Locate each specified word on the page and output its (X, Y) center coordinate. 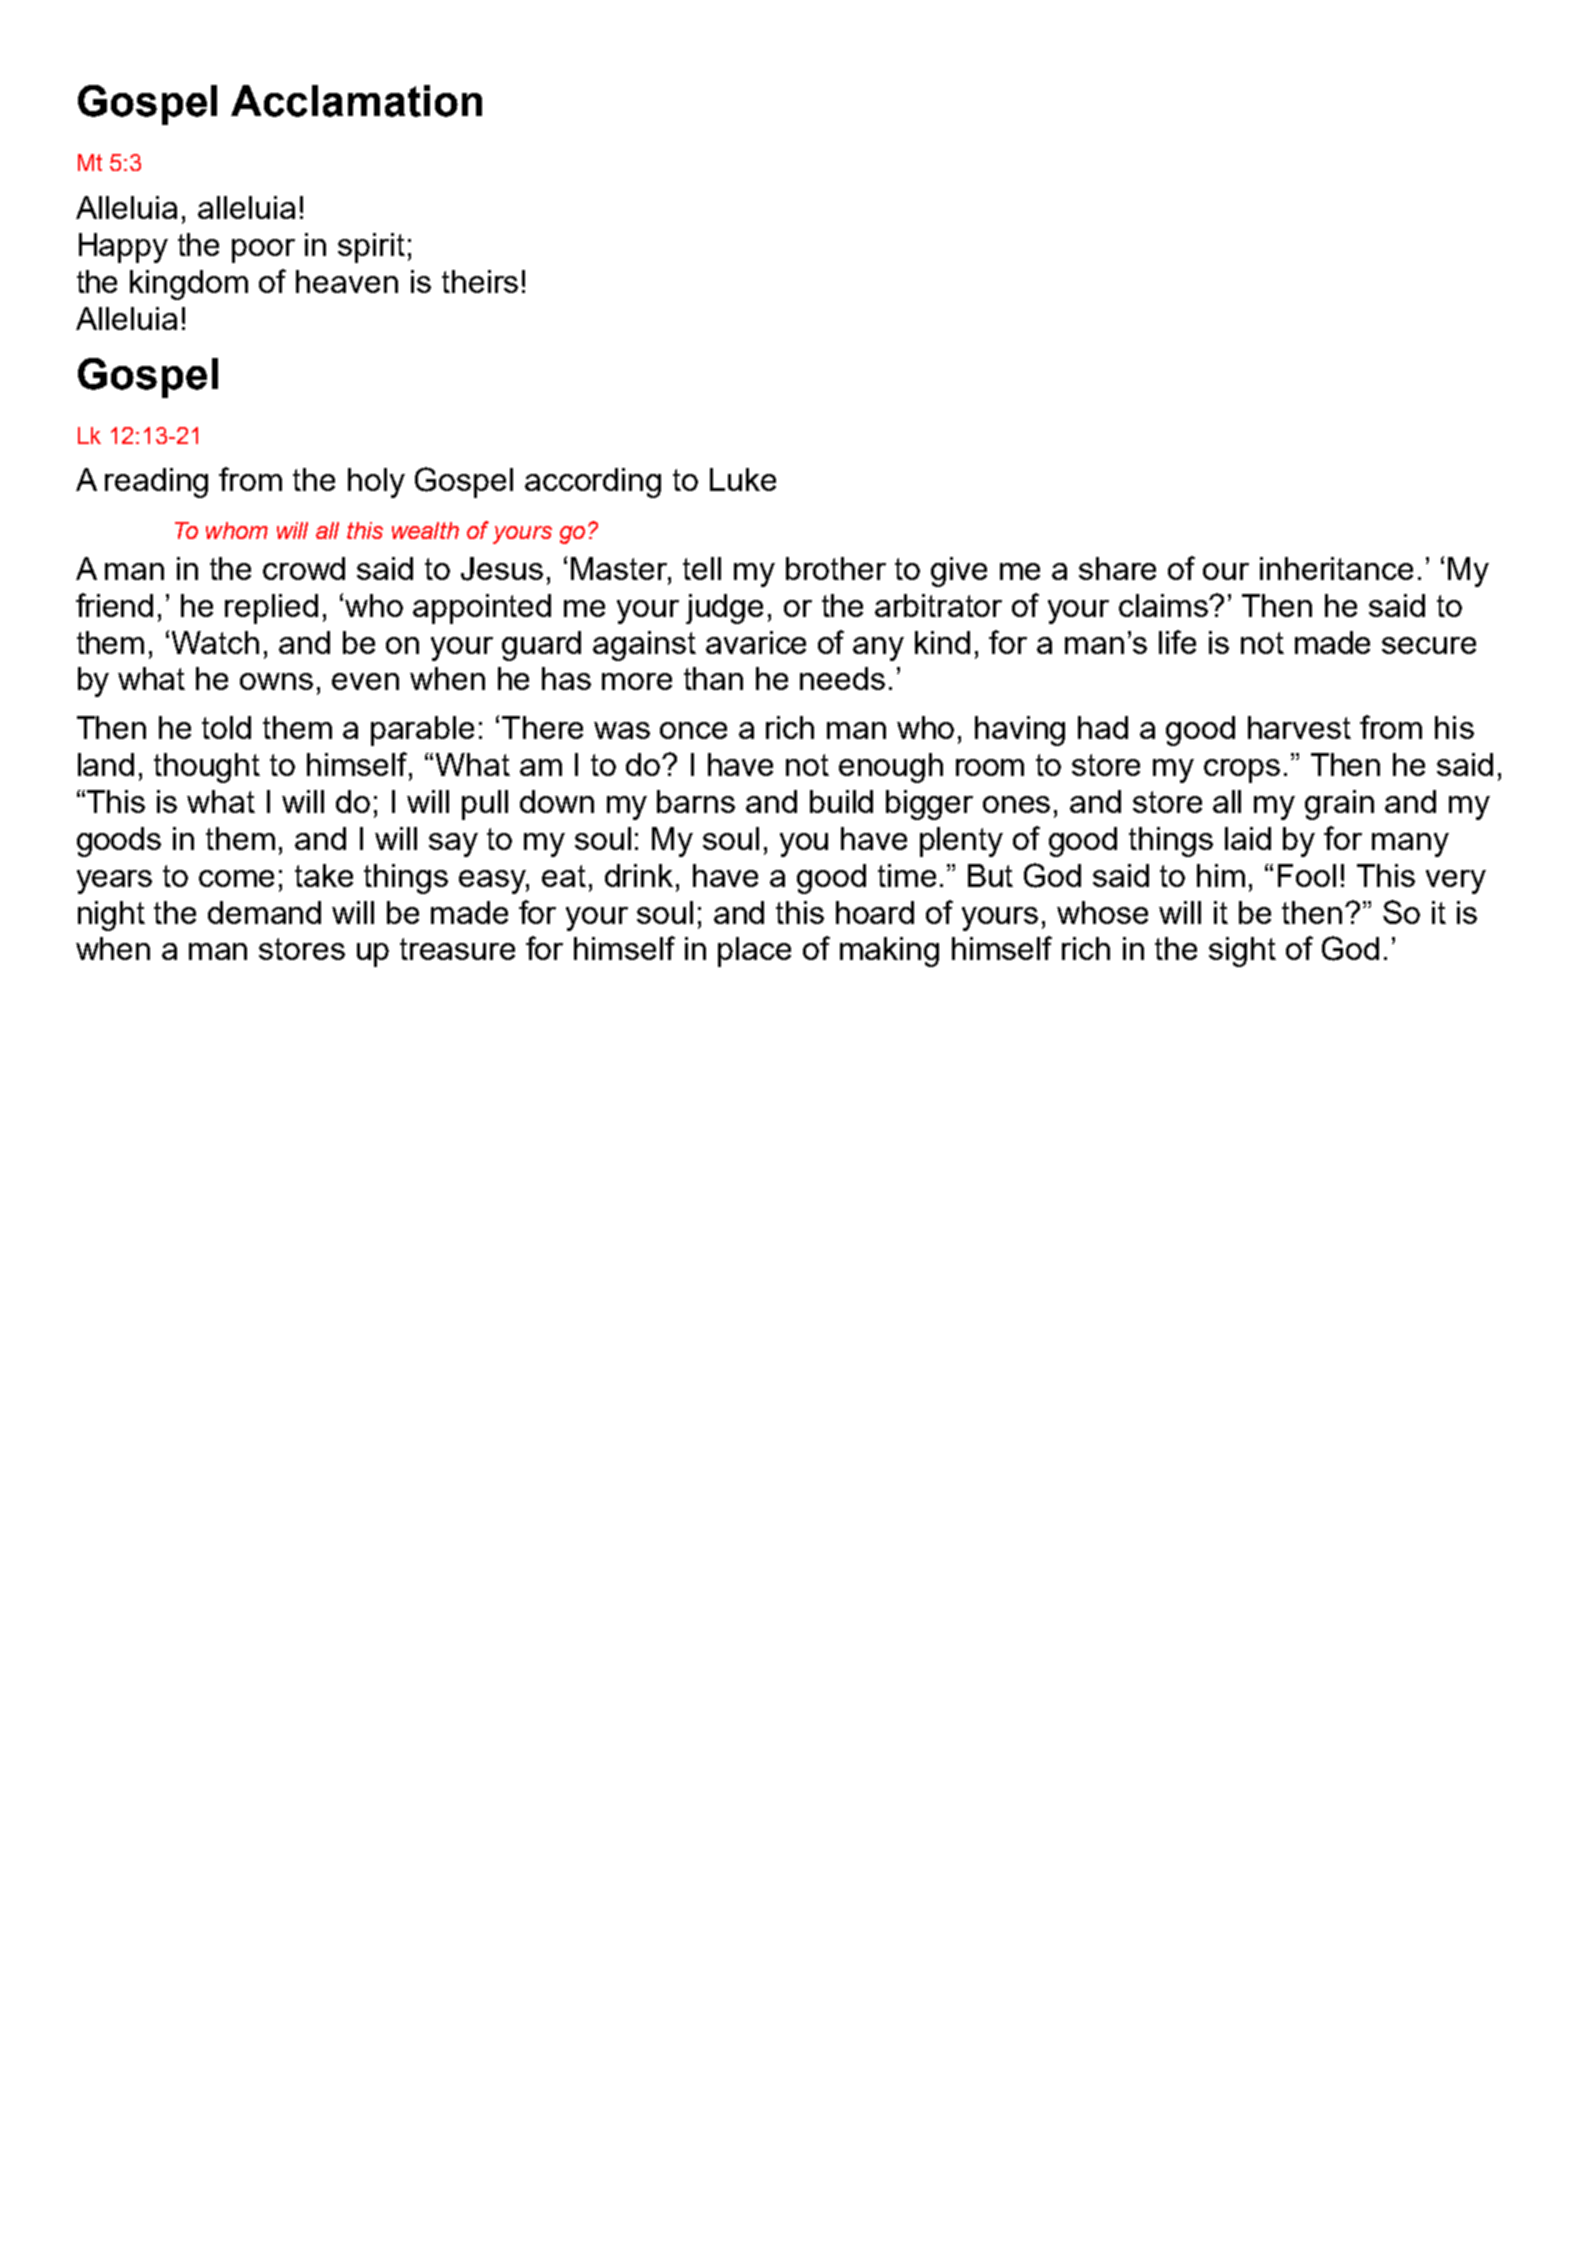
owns (276, 681)
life (1177, 642)
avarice (756, 642)
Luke (743, 479)
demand (264, 912)
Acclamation (356, 101)
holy (376, 483)
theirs (480, 281)
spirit (371, 248)
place (754, 952)
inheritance (1336, 568)
